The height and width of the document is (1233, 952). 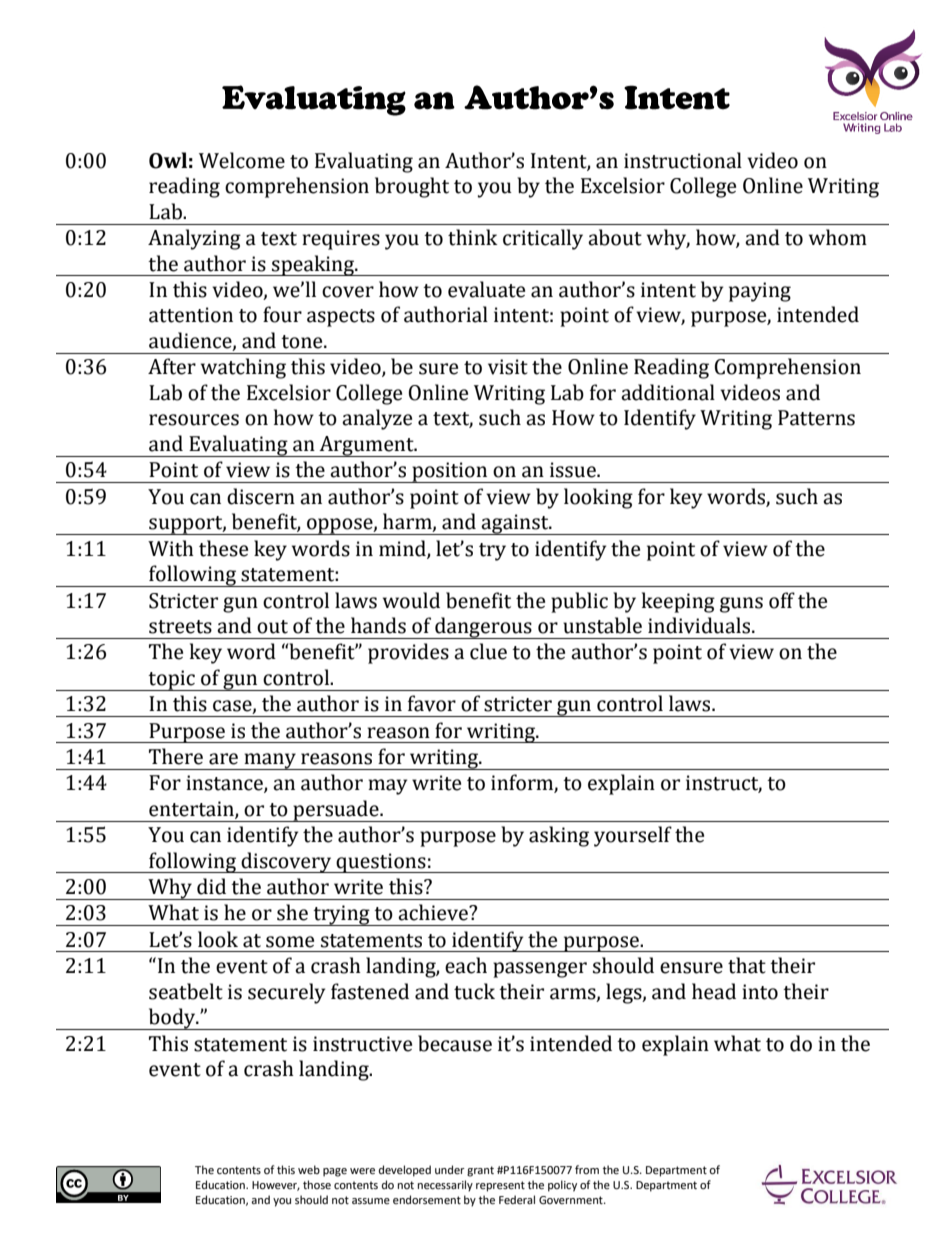 What do you see at coordinates (838, 237) in the document?
I see `whom` at bounding box center [838, 237].
